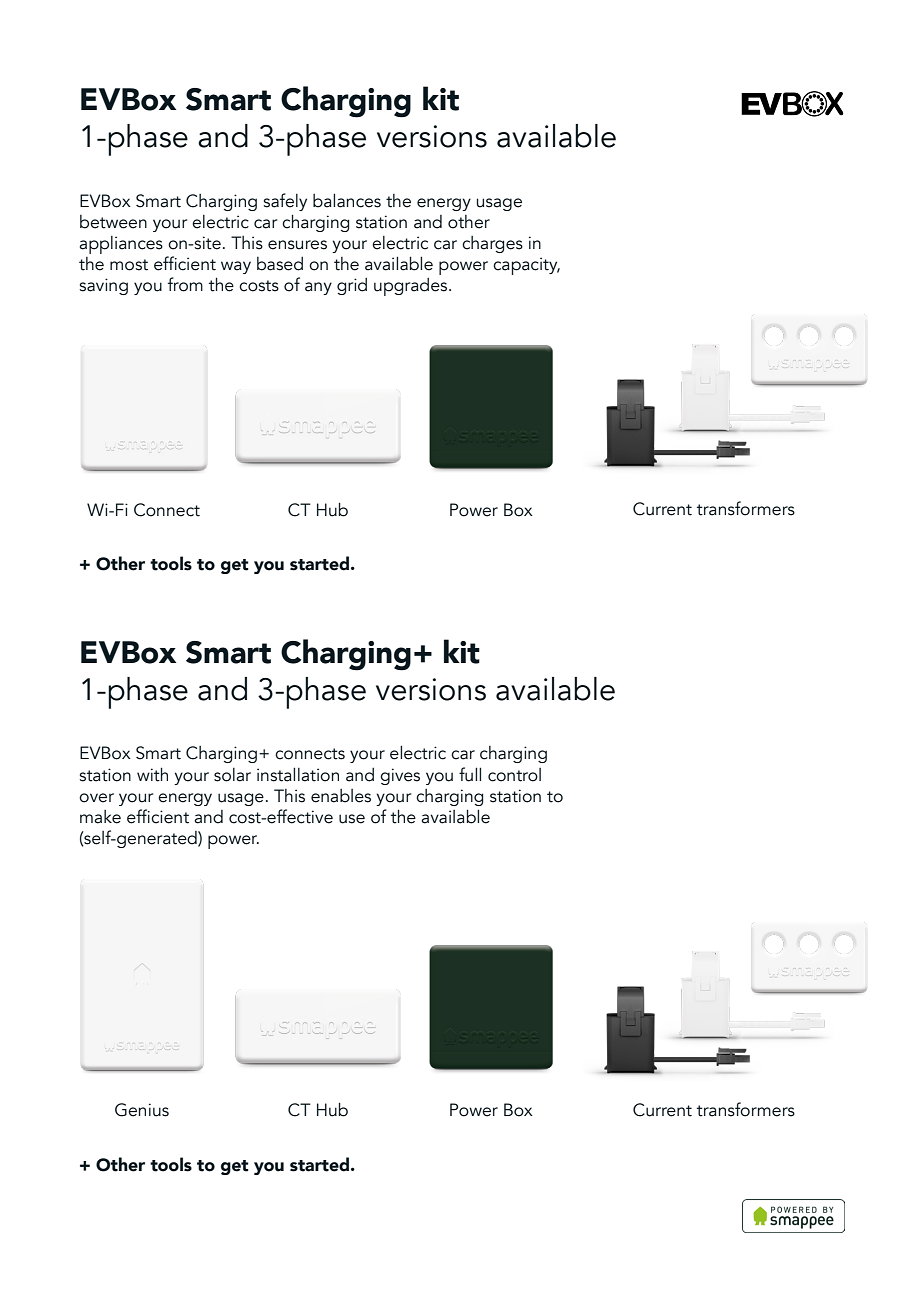 This image has width=924, height=1311. Describe the element at coordinates (470, 774) in the image. I see `full` at that location.
